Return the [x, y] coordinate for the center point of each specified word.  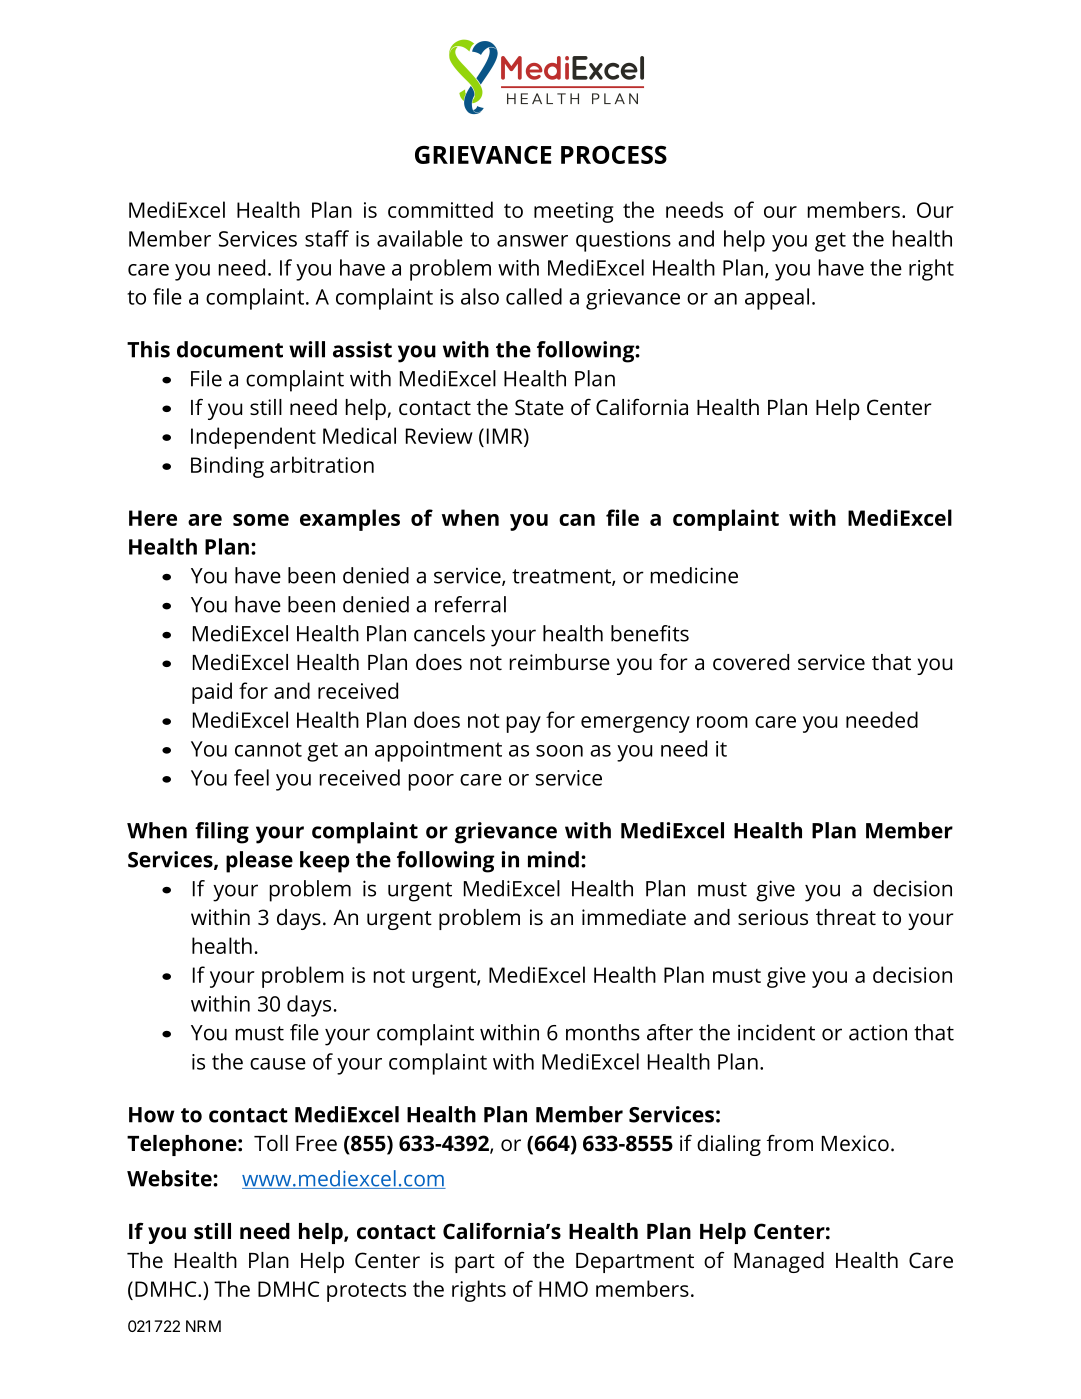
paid [212, 693]
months [603, 1032]
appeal [777, 299]
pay [524, 724]
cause [278, 1064]
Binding [227, 467]
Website [170, 1178]
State [539, 407]
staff [327, 238]
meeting [574, 212]
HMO [563, 1289]
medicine [694, 575]
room [722, 722]
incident [776, 1032]
